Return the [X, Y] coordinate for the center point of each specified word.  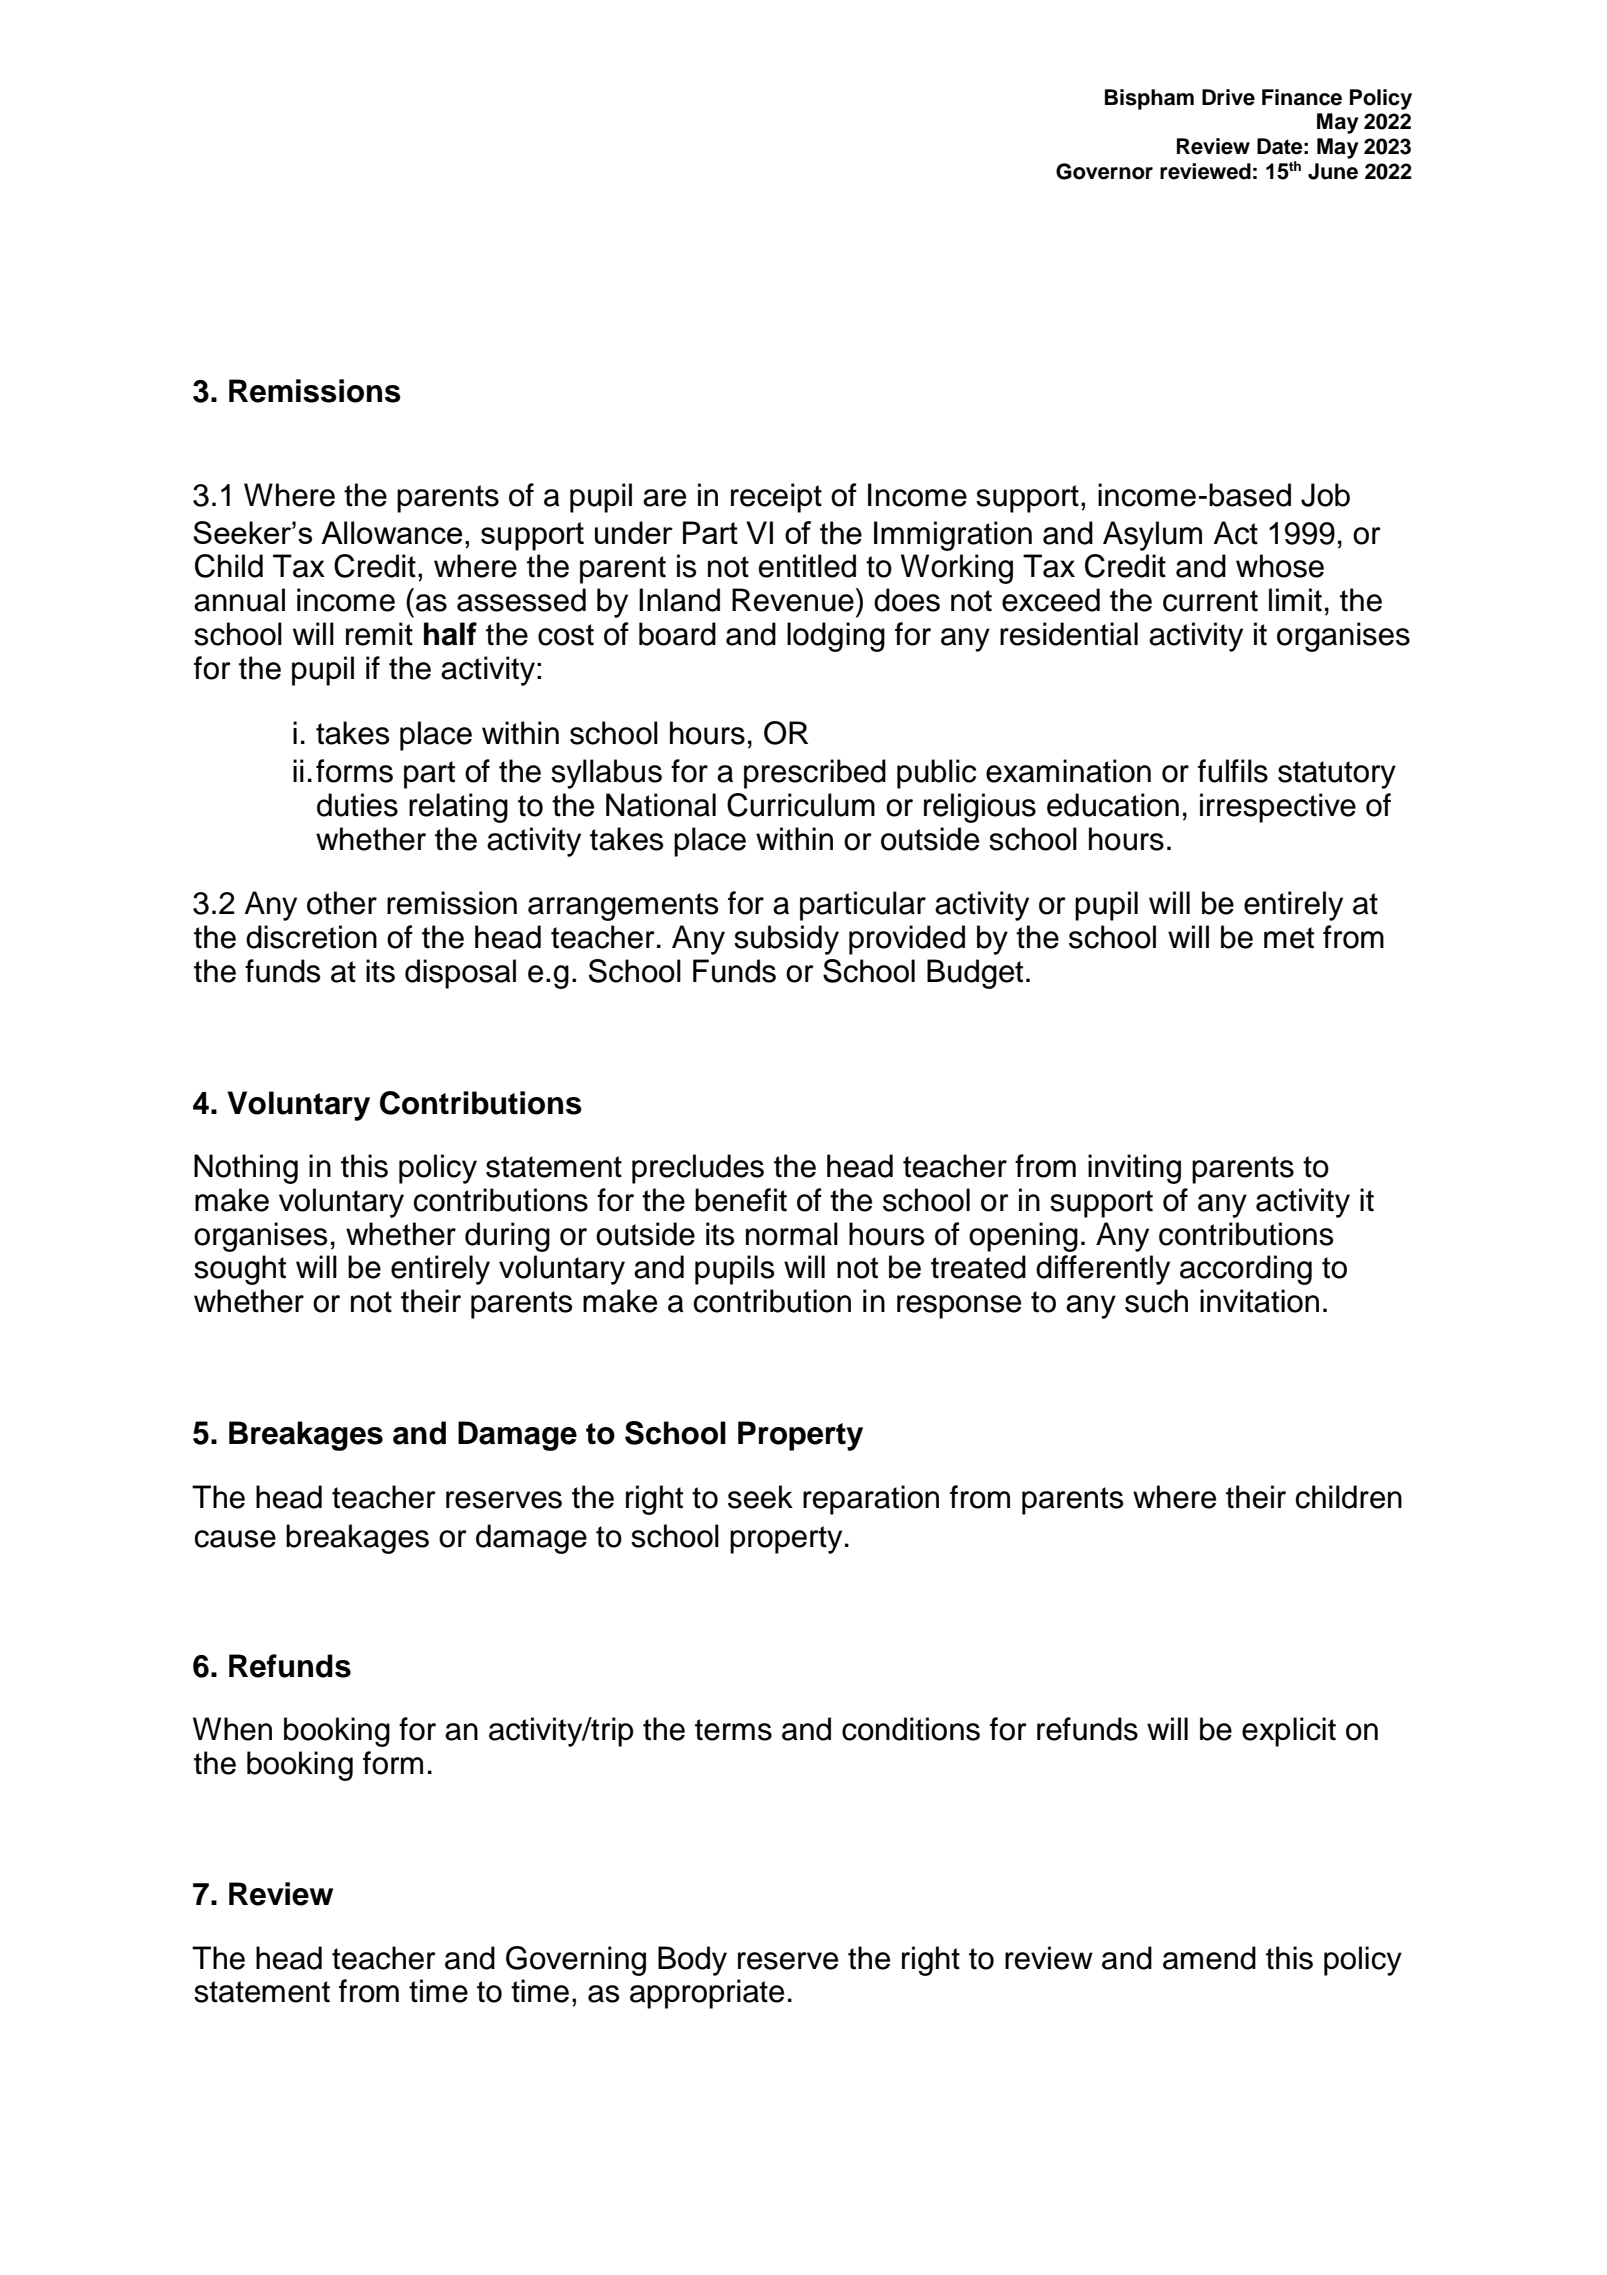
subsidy [786, 940]
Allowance [391, 532]
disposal [460, 974]
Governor [1104, 171]
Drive [1228, 97]
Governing [576, 1961]
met [1289, 938]
